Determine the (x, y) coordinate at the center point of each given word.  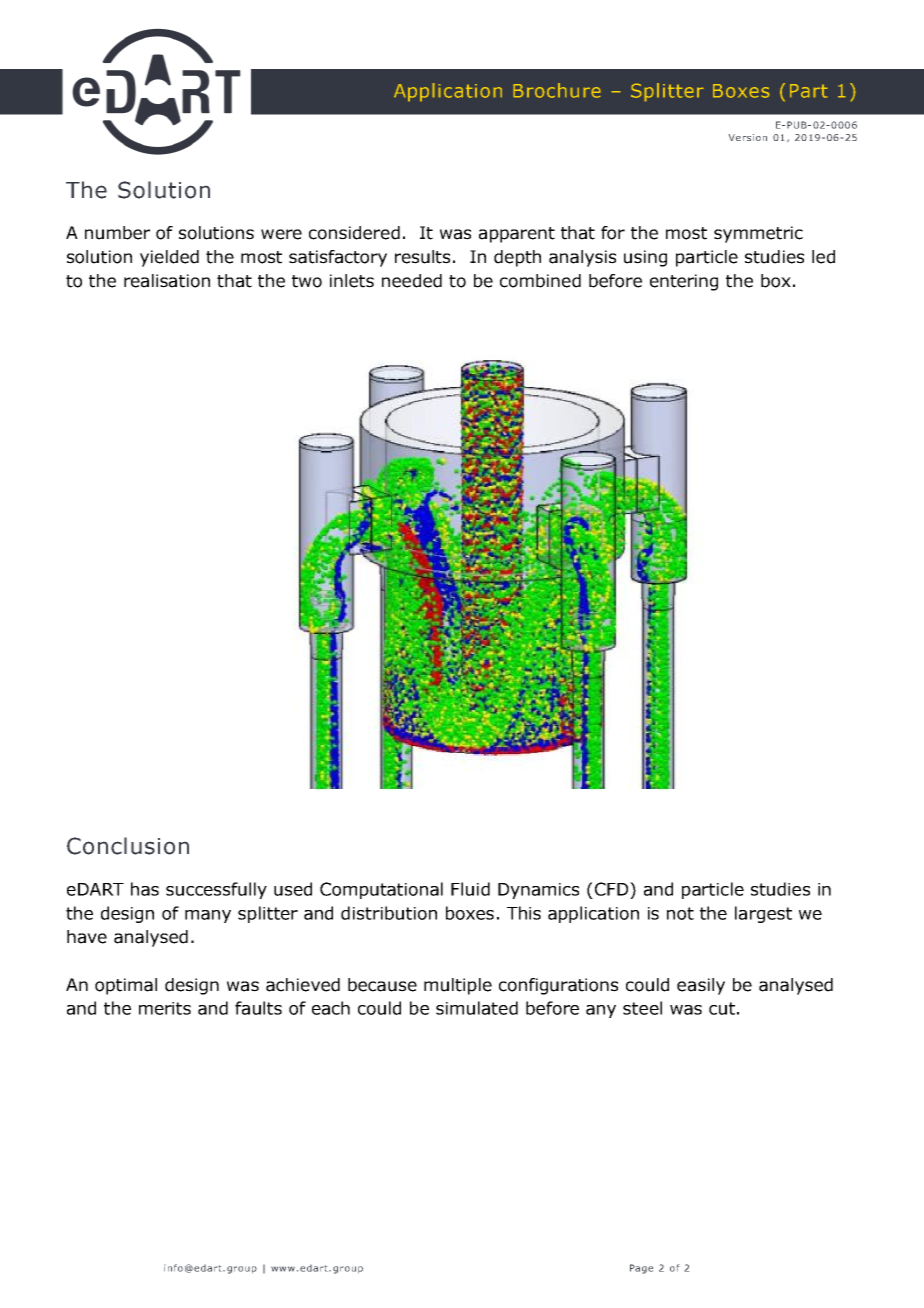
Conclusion (128, 846)
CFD (613, 889)
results (422, 257)
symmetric (758, 234)
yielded (169, 258)
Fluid (470, 889)
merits (165, 1008)
